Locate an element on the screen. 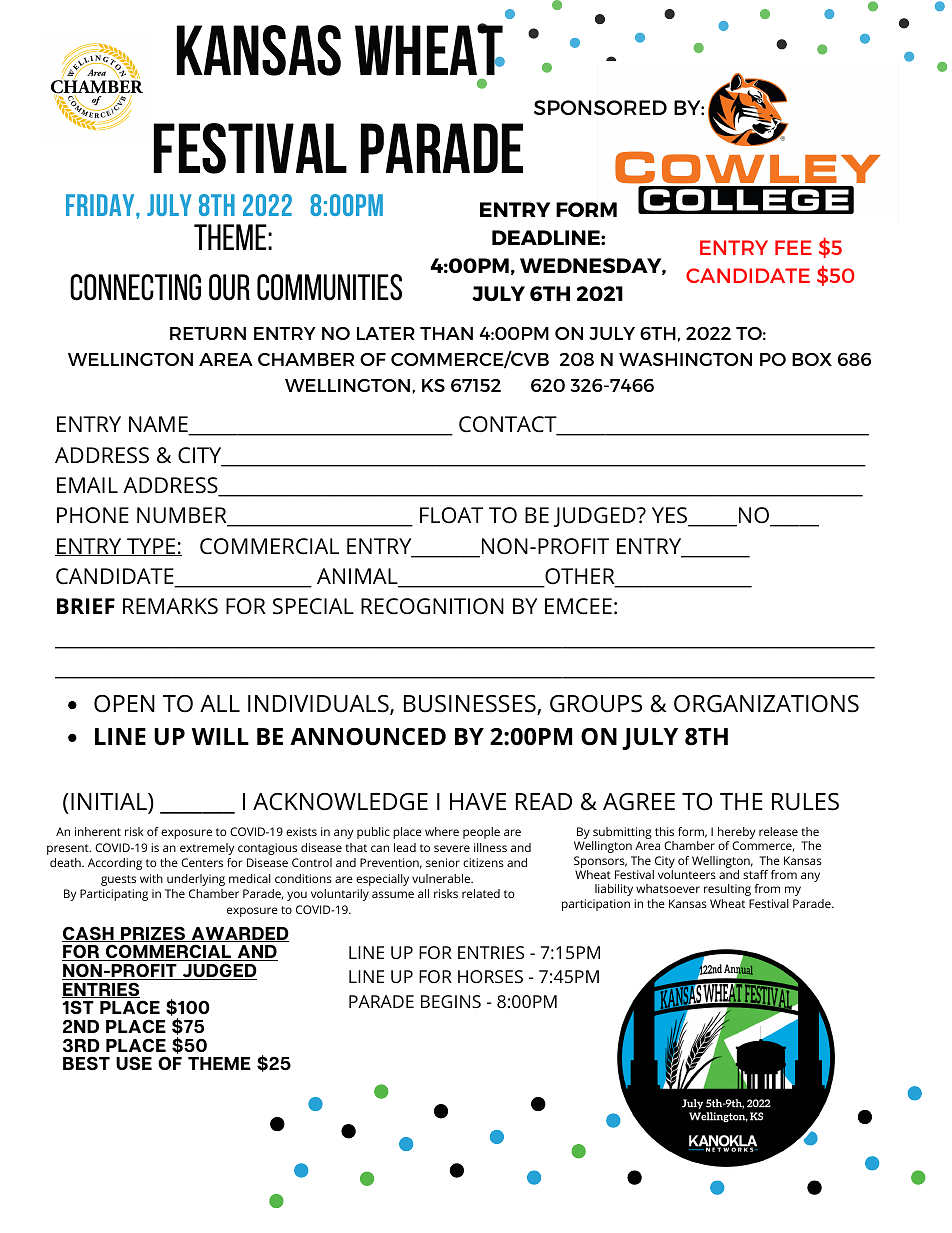  FRIDAY is located at coordinates (101, 205).
